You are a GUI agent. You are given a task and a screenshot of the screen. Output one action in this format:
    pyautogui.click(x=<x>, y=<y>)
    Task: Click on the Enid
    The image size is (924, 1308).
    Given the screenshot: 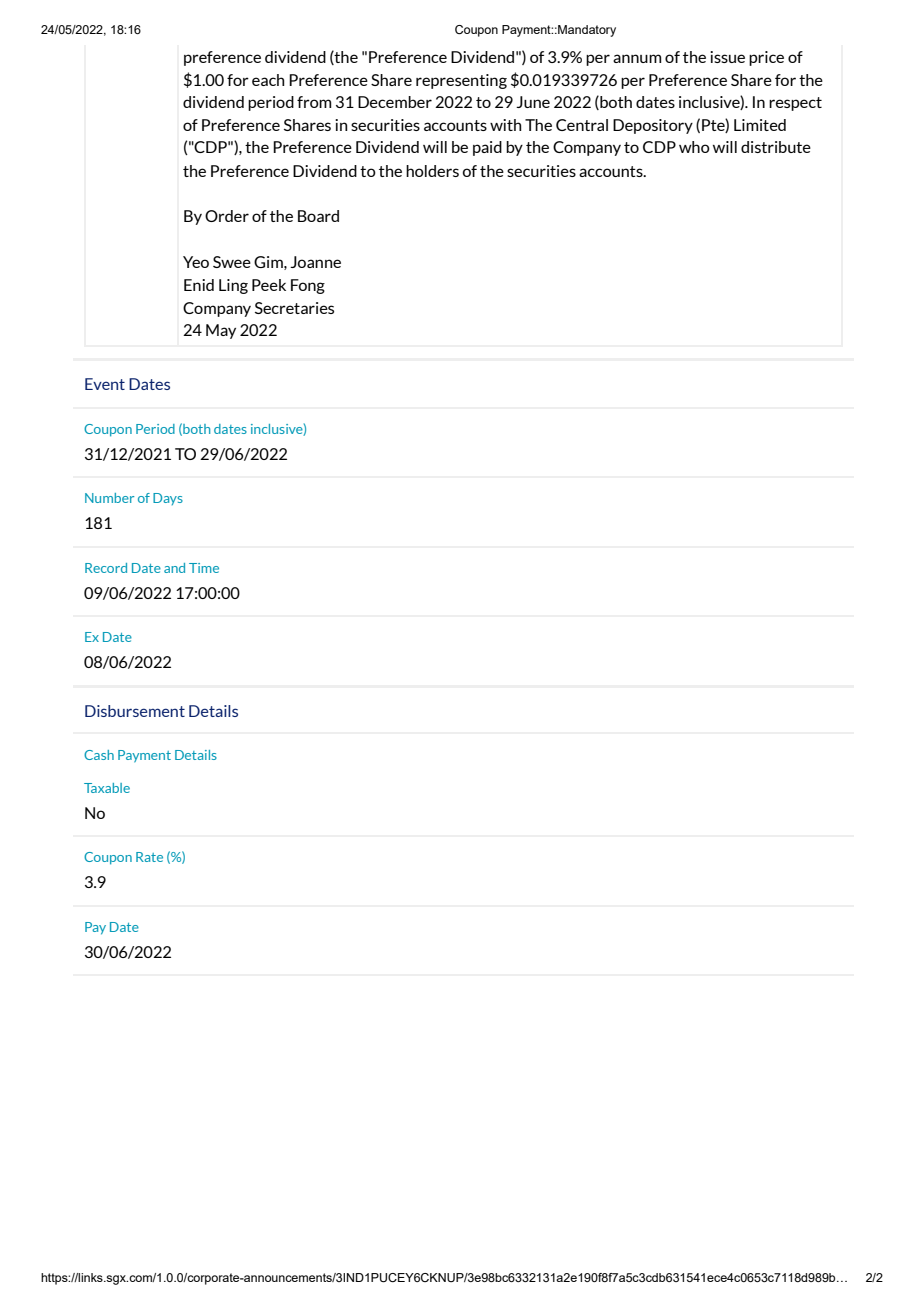 What is the action you would take?
    pyautogui.click(x=199, y=285)
